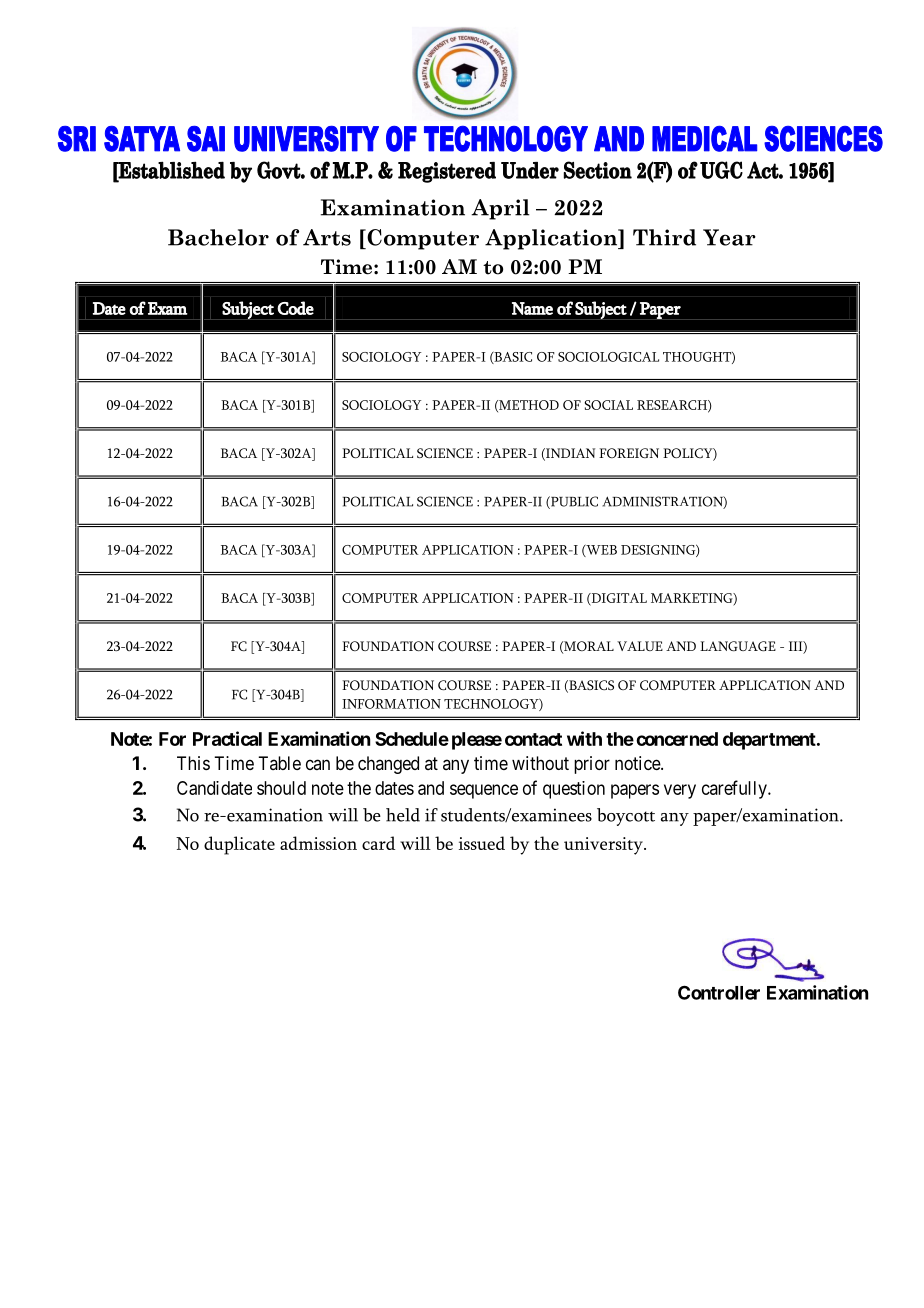 This screenshot has height=1308, width=924. I want to click on issued, so click(482, 843).
